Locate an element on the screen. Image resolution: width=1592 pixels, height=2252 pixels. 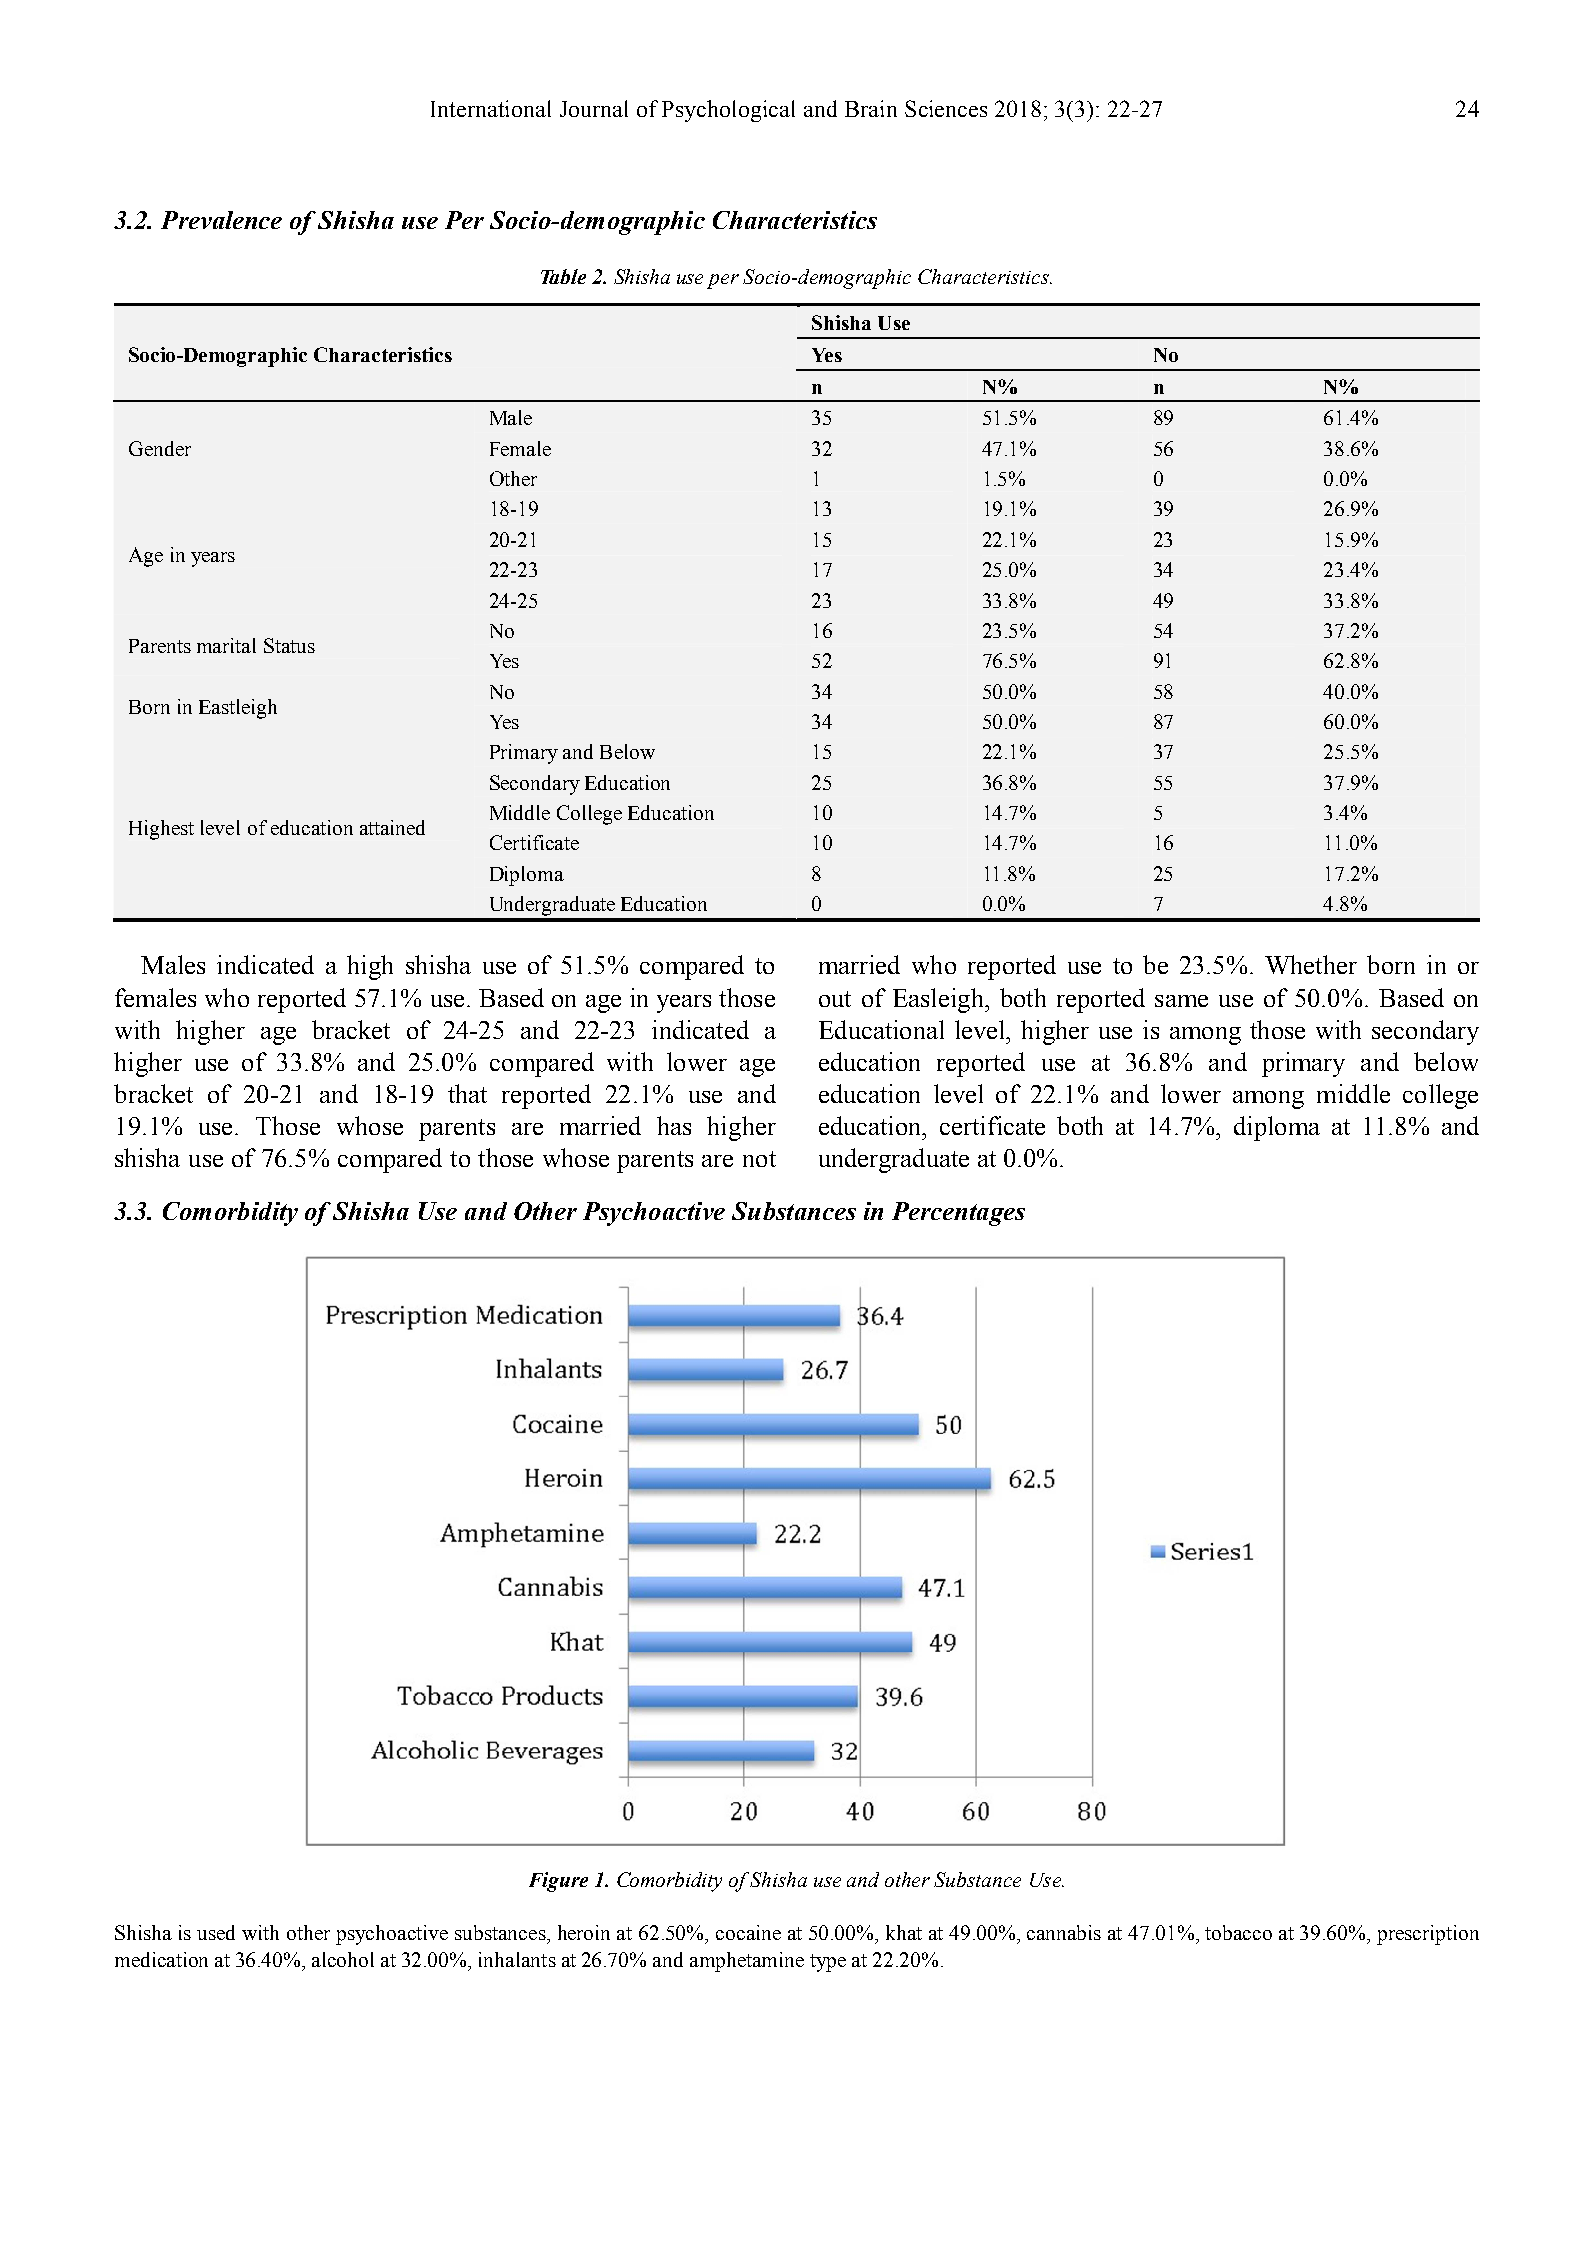
Prevalence is located at coordinates (221, 220).
